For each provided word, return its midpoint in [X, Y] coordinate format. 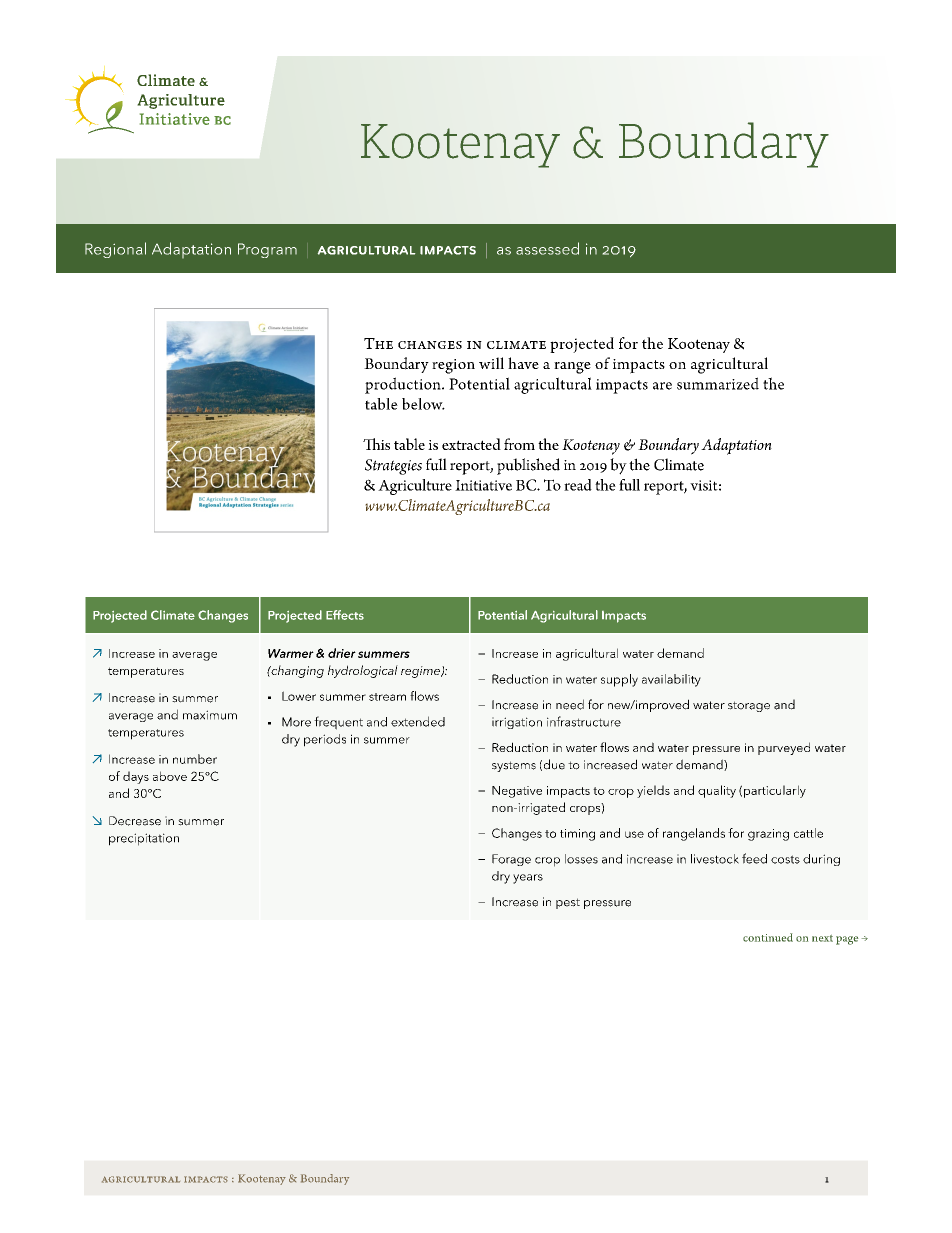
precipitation [144, 839]
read [578, 485]
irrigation [517, 723]
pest [568, 903]
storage [749, 706]
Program [267, 250]
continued [768, 937]
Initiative [483, 485]
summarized [718, 383]
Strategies [393, 467]
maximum [210, 715]
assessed [547, 248]
